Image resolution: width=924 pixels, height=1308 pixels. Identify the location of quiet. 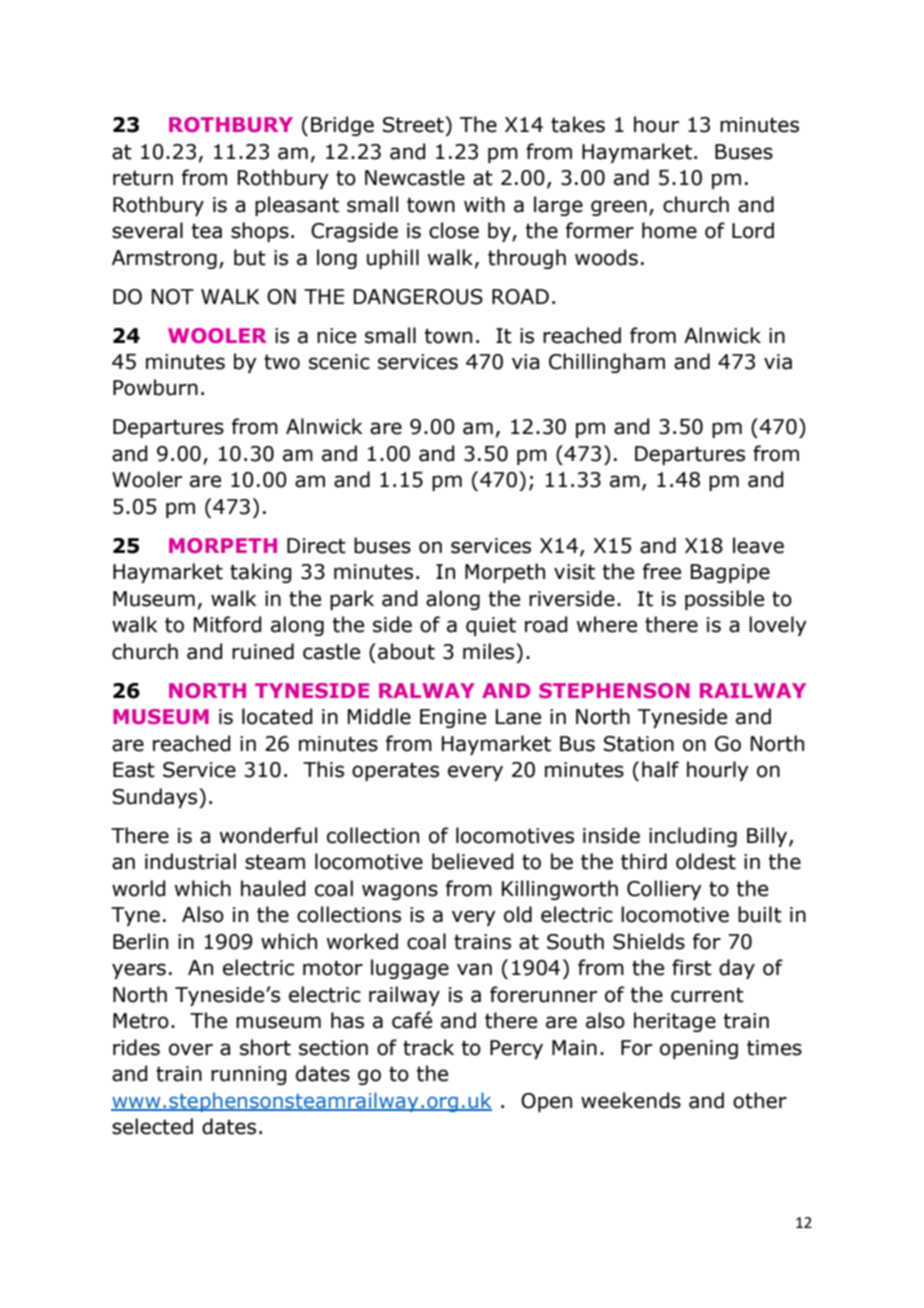
(491, 626).
